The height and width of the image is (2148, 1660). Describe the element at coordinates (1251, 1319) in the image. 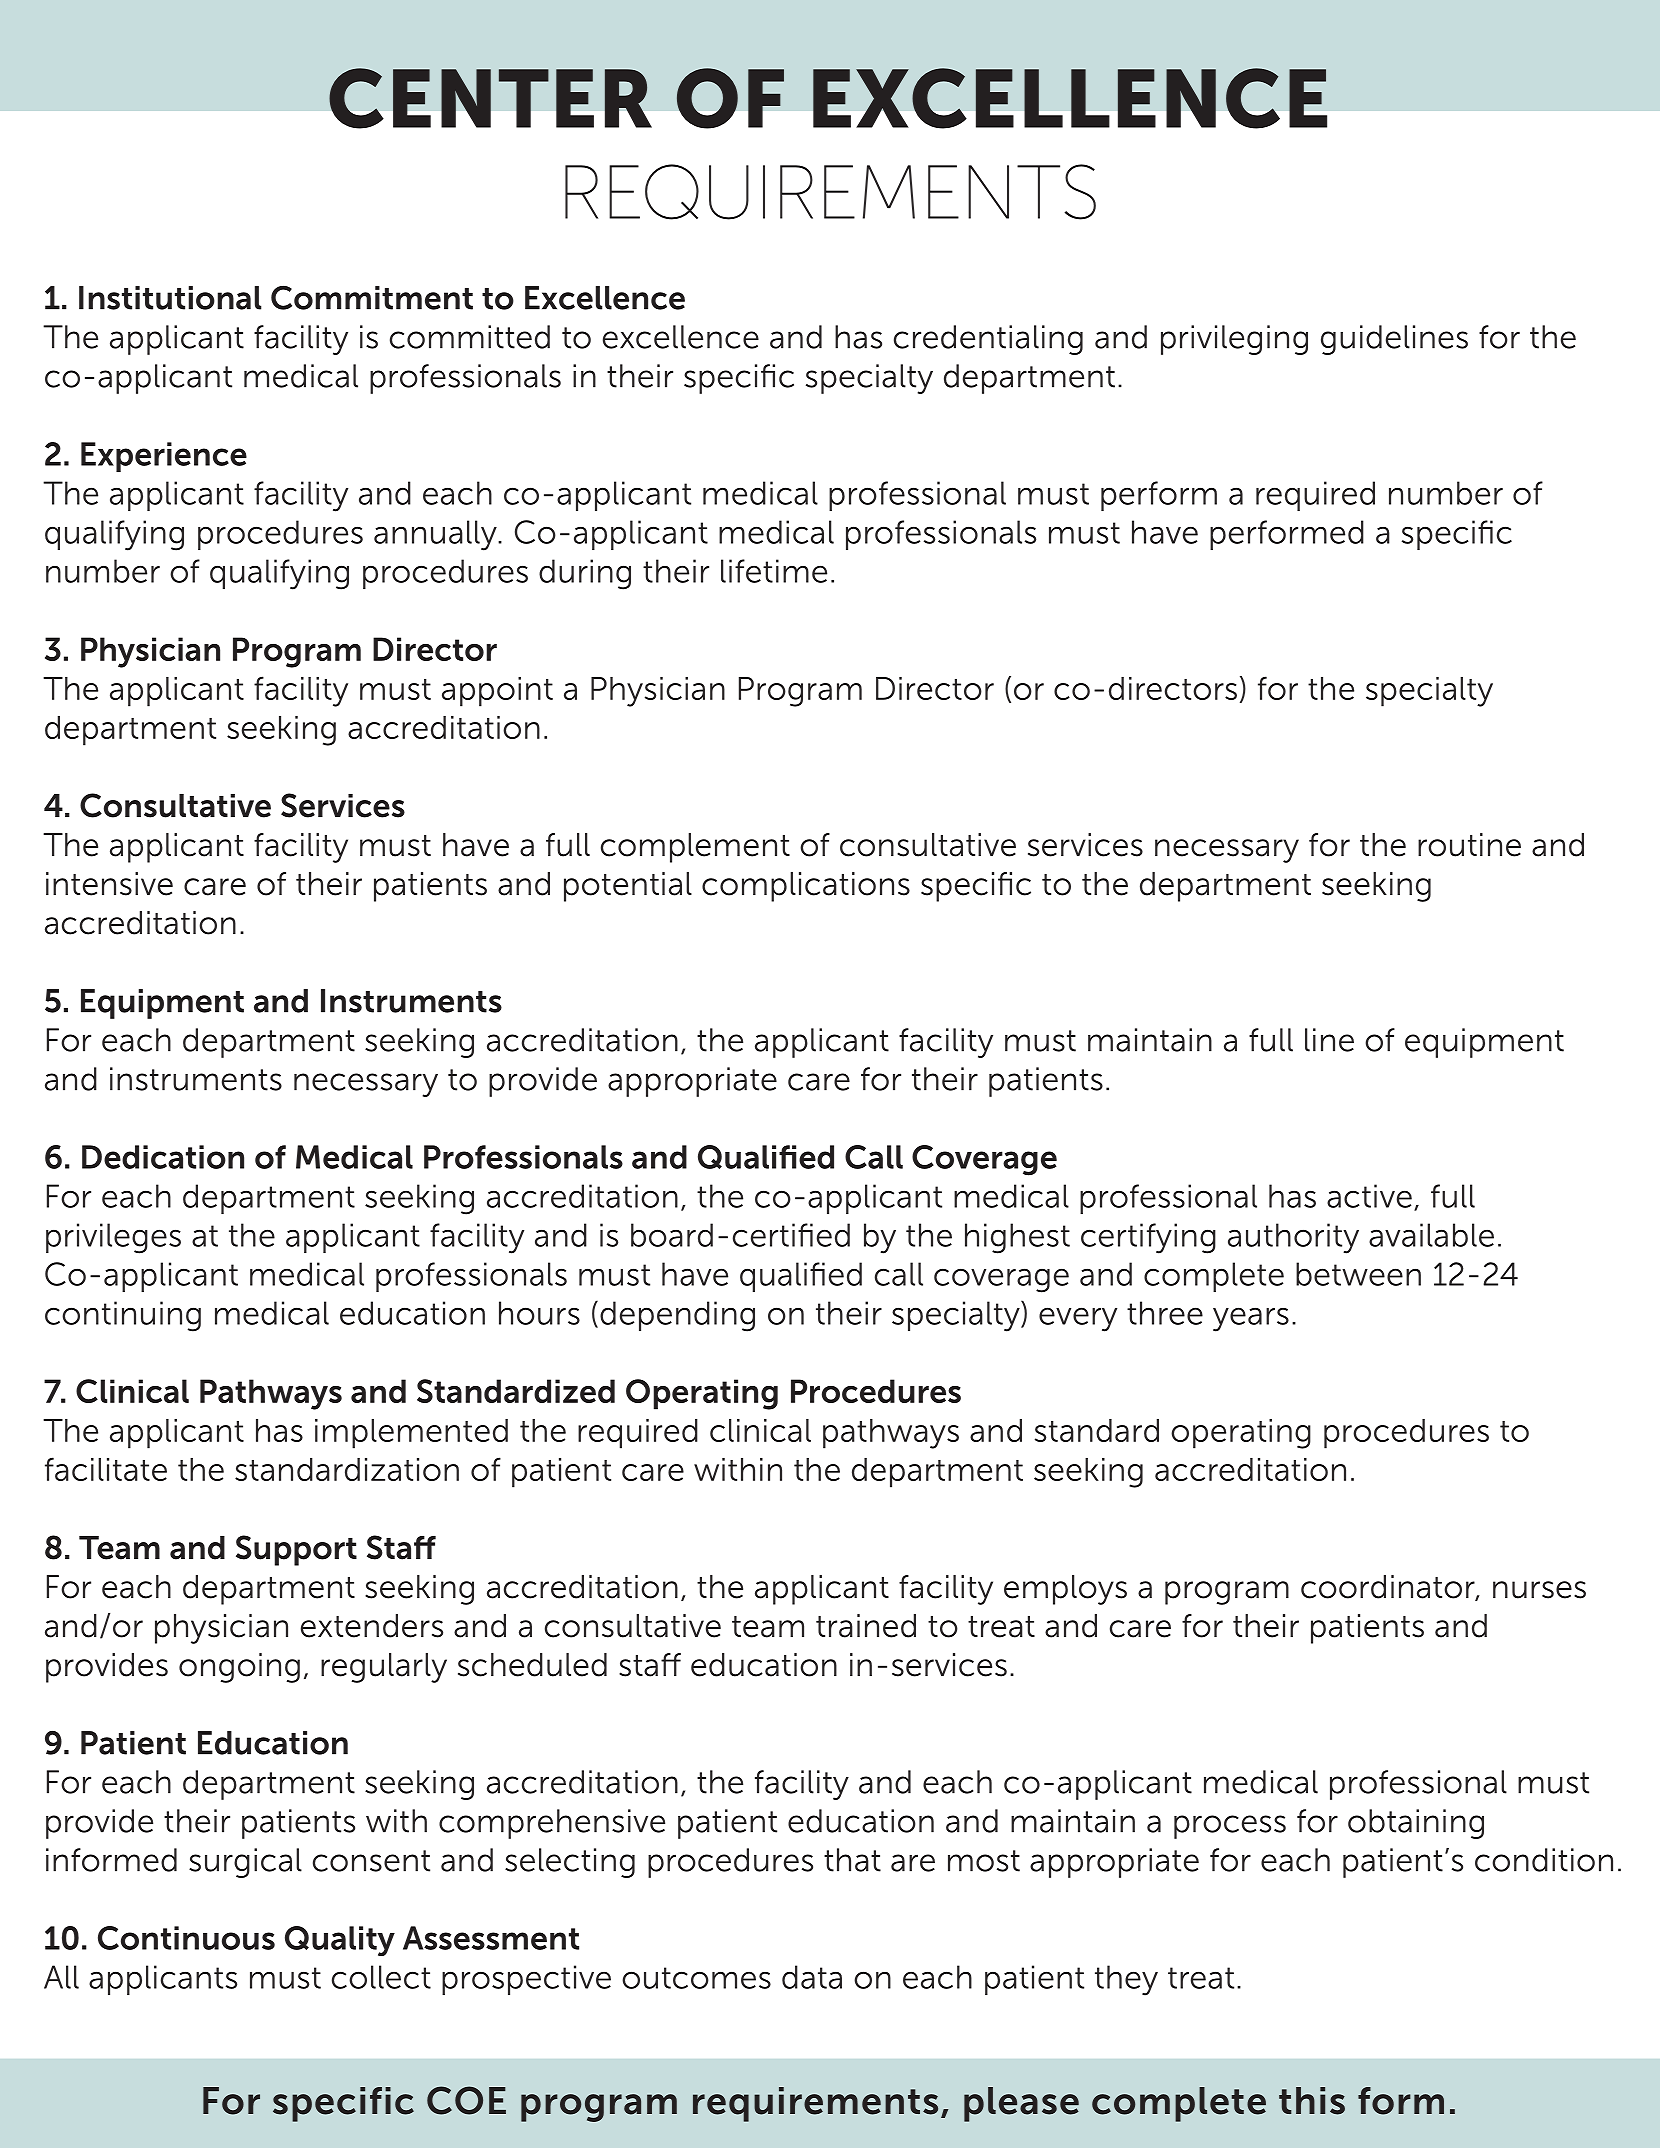

I see `years` at that location.
